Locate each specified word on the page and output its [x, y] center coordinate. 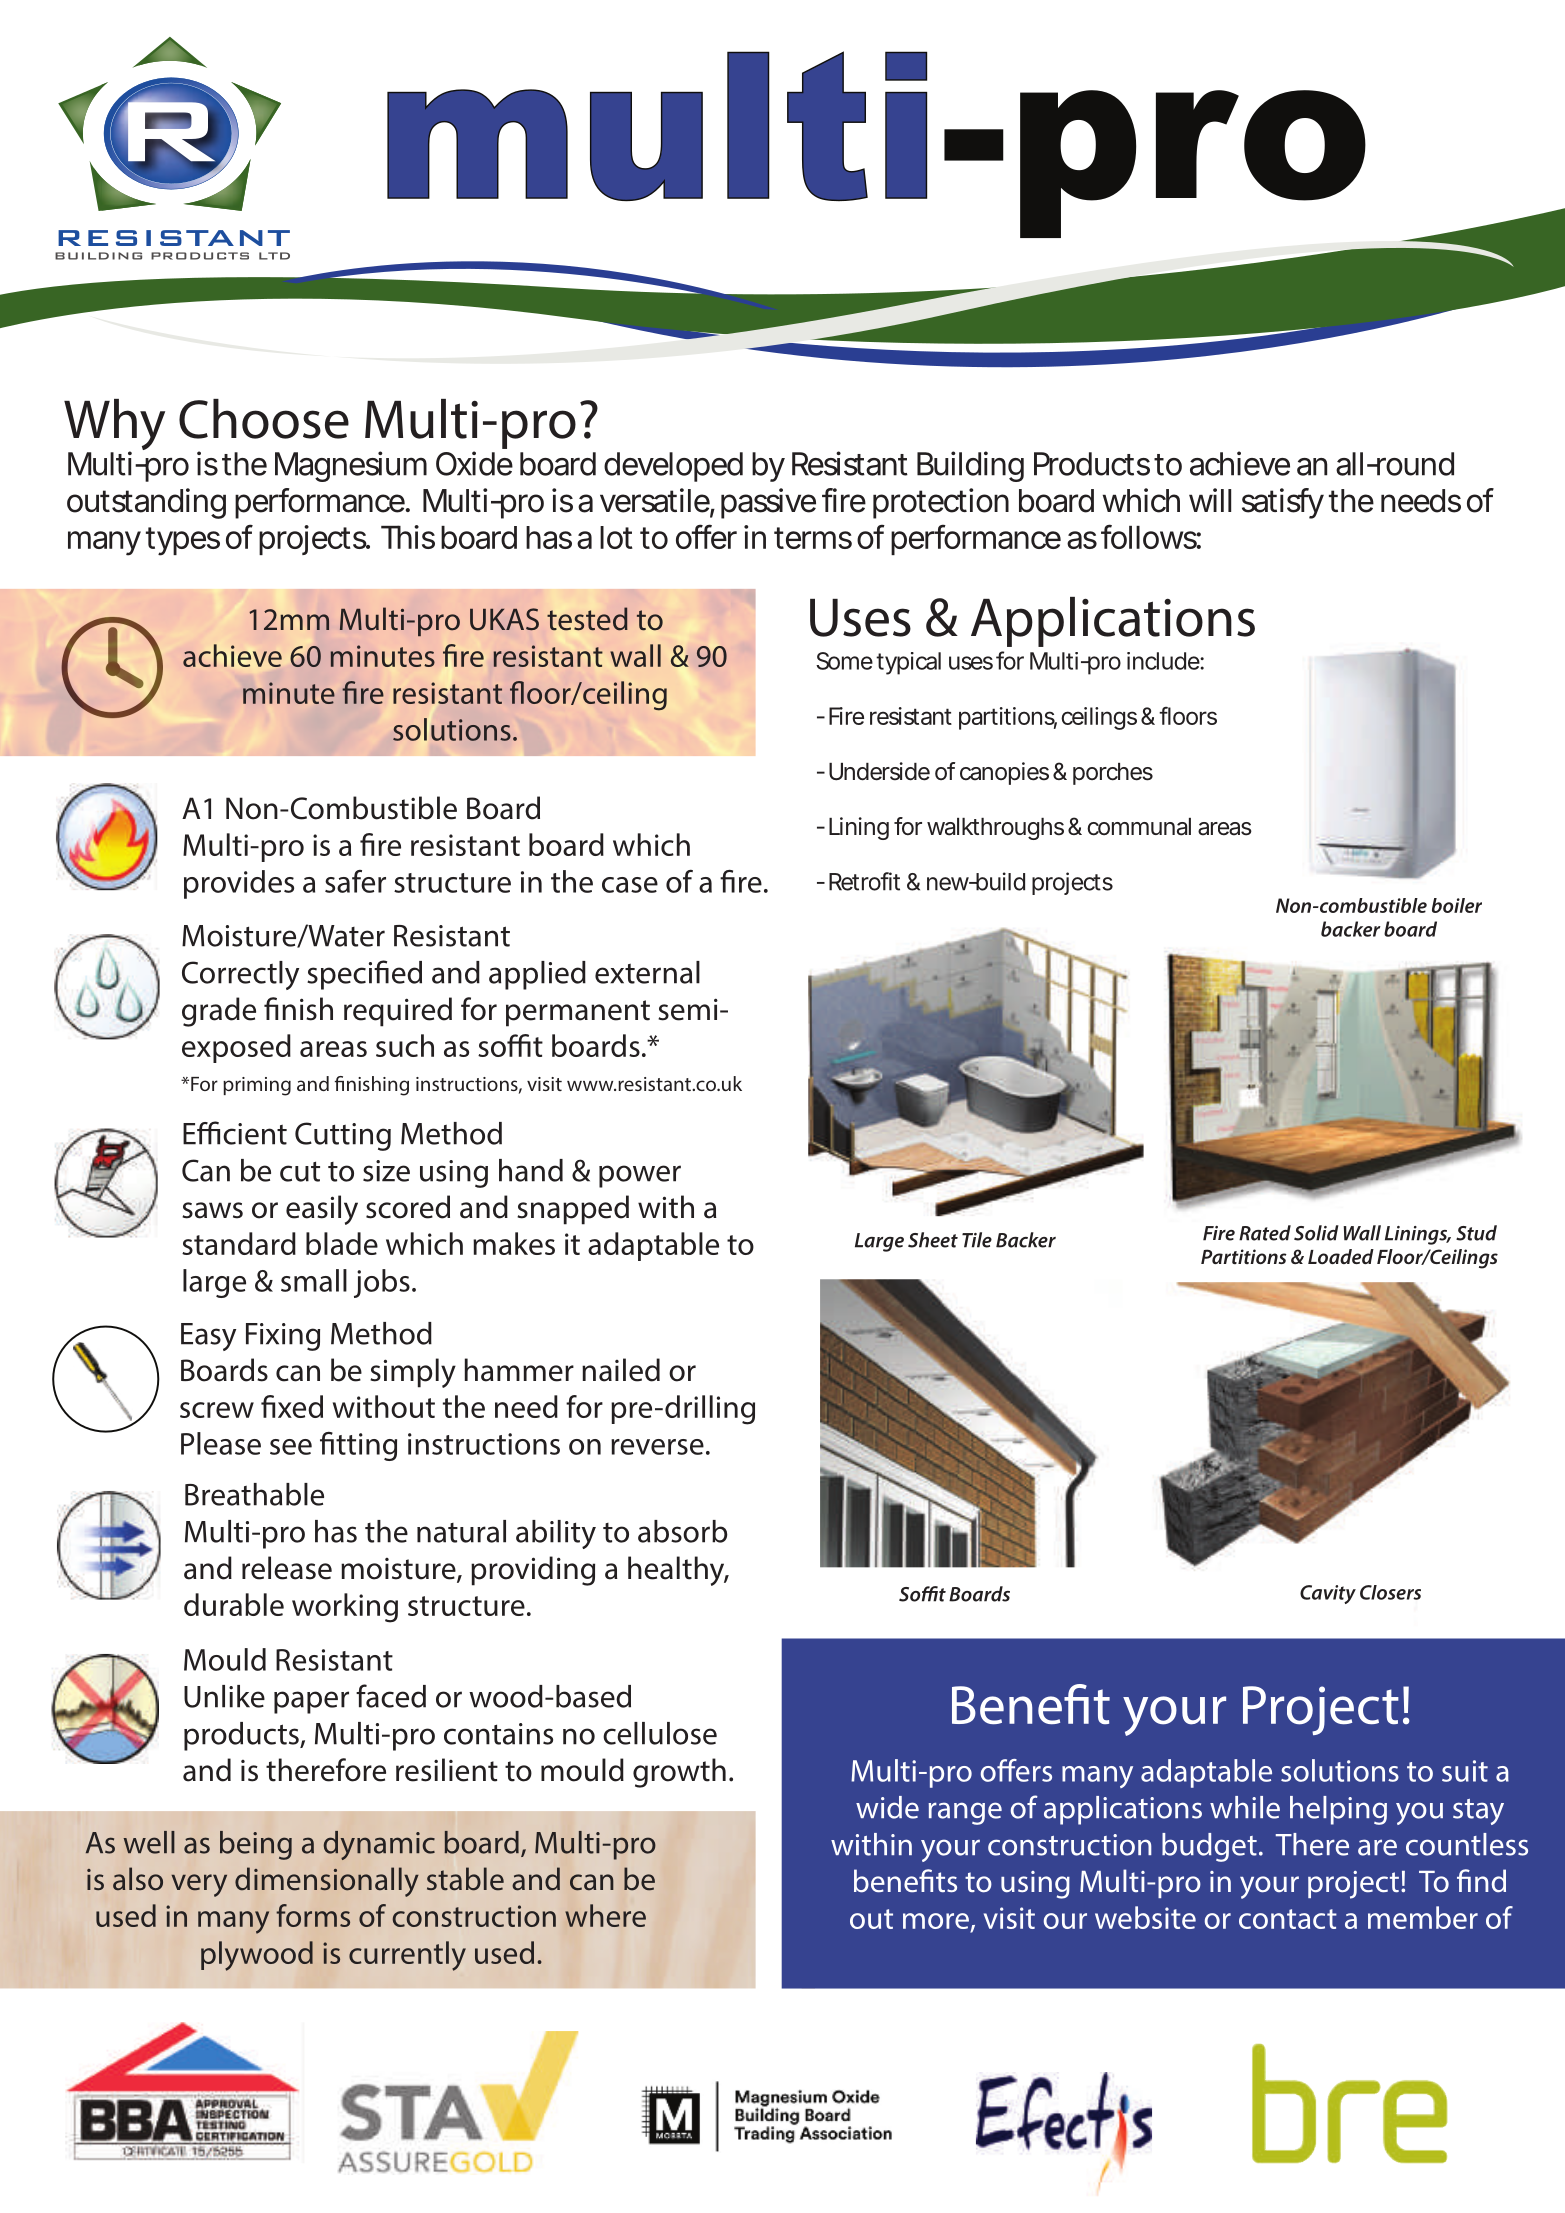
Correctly [240, 975]
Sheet [933, 1240]
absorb [683, 1531]
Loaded [1341, 1256]
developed [673, 467]
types [183, 541]
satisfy [1283, 503]
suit [1465, 1771]
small [314, 1280]
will [1210, 500]
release [287, 1568]
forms [313, 1915]
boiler [1457, 905]
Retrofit [864, 881]
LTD [274, 256]
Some [844, 661]
